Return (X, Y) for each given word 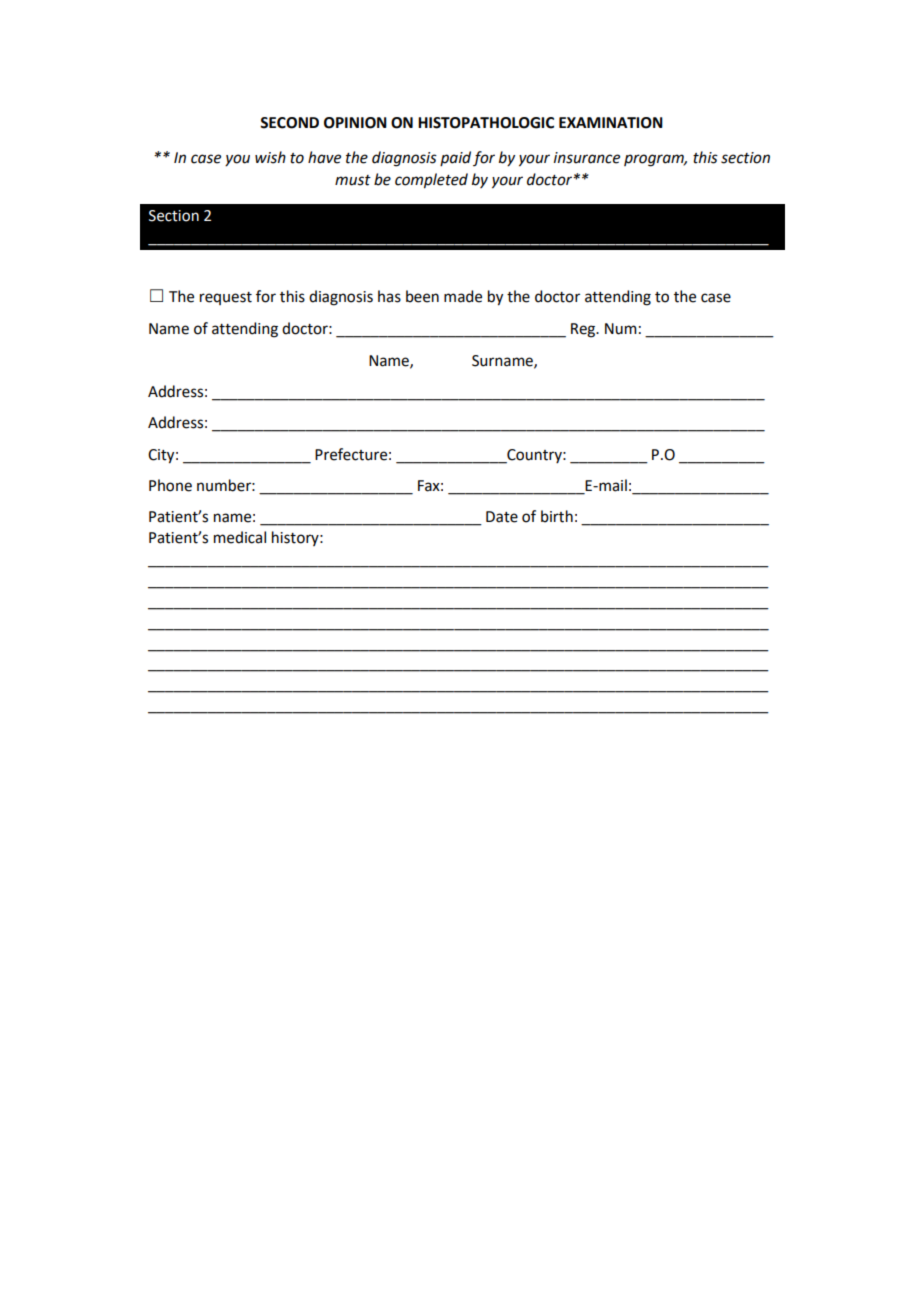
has (389, 296)
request (226, 298)
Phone (170, 485)
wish (270, 157)
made (463, 296)
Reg (584, 330)
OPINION (355, 123)
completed (431, 181)
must (353, 180)
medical (240, 537)
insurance (587, 158)
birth (557, 516)
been (422, 296)
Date (502, 517)
